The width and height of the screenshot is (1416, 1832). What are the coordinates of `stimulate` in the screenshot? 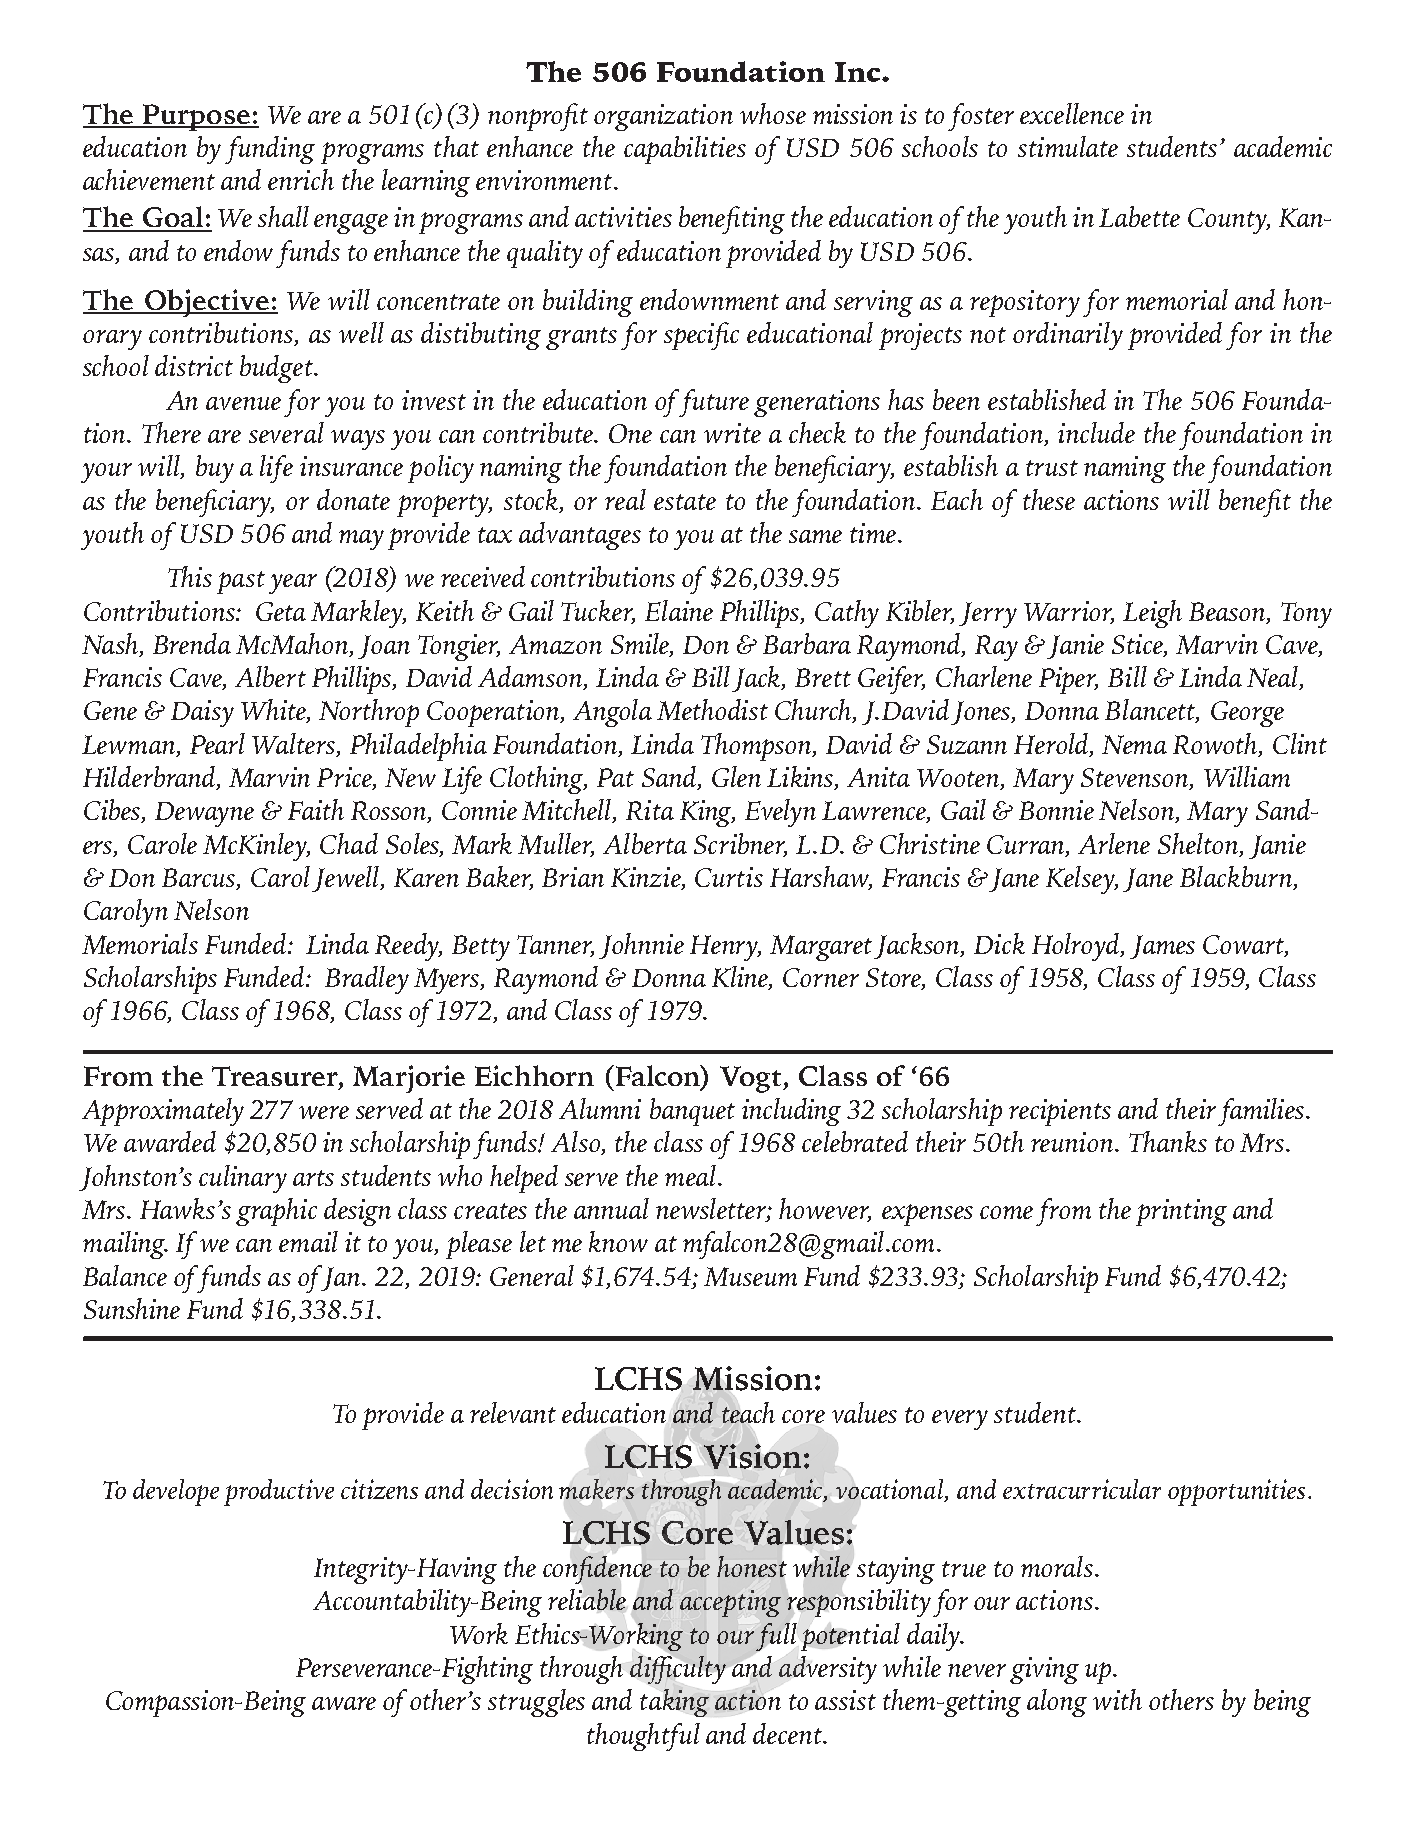 It's located at (1068, 146).
